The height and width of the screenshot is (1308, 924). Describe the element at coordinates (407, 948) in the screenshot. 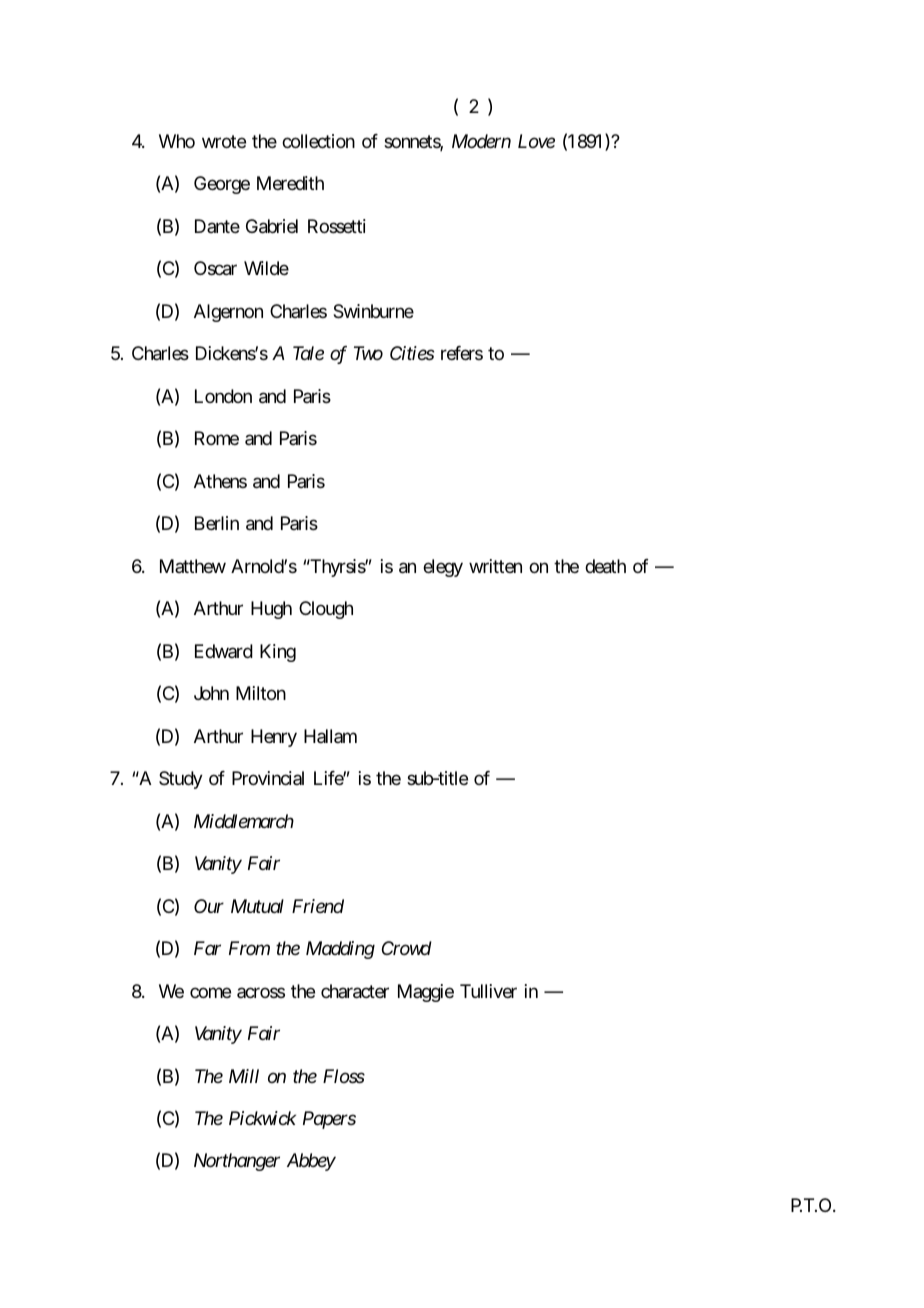

I see `Crowd` at that location.
